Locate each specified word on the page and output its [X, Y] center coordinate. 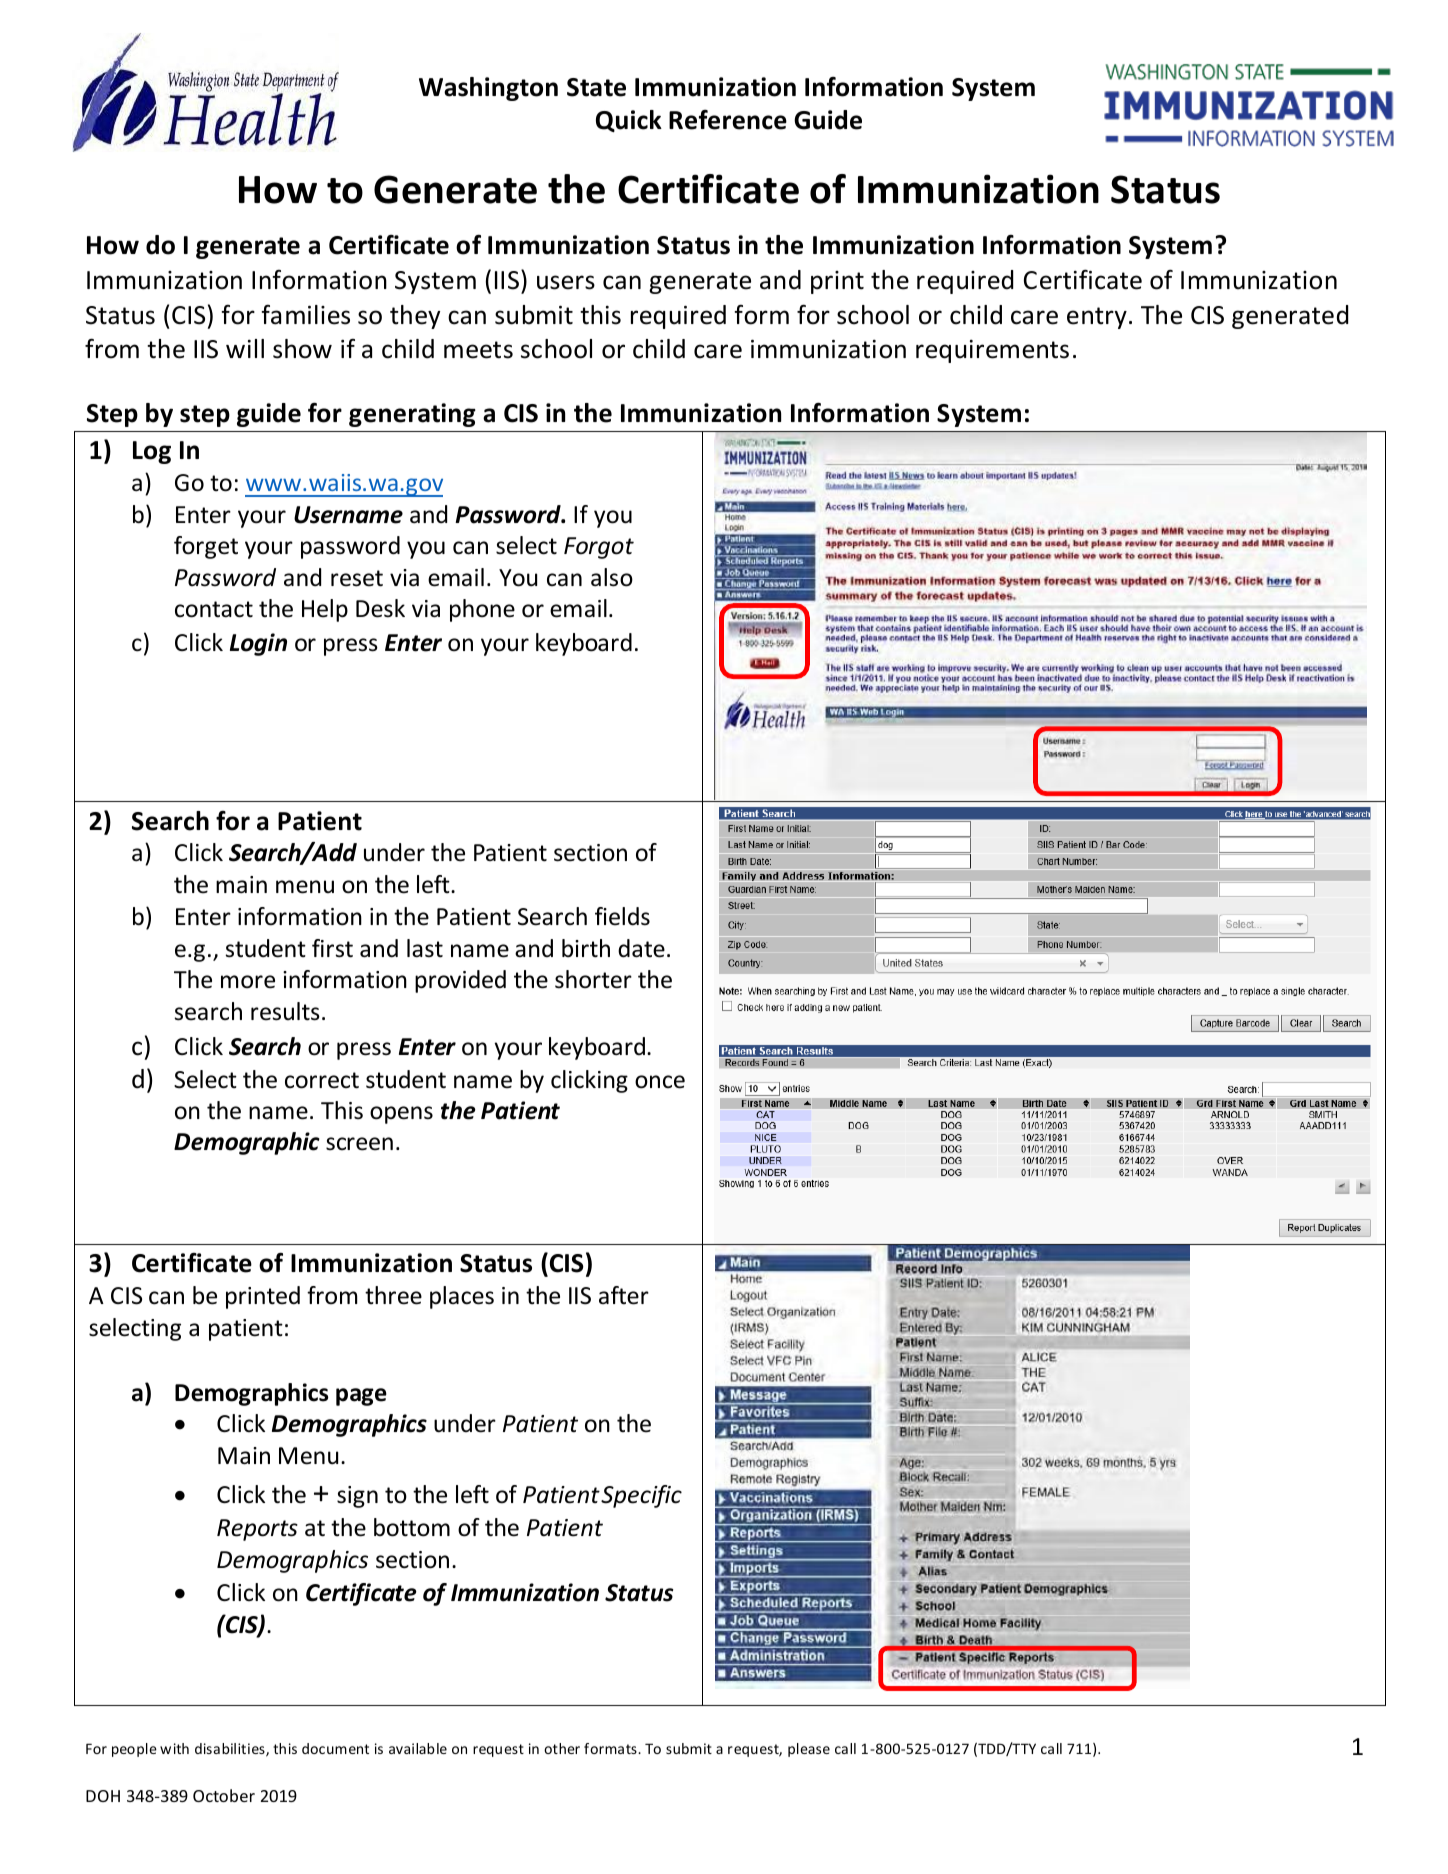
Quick [629, 121]
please [809, 1750]
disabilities [231, 1750]
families [306, 315]
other [562, 1748]
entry [1097, 318]
